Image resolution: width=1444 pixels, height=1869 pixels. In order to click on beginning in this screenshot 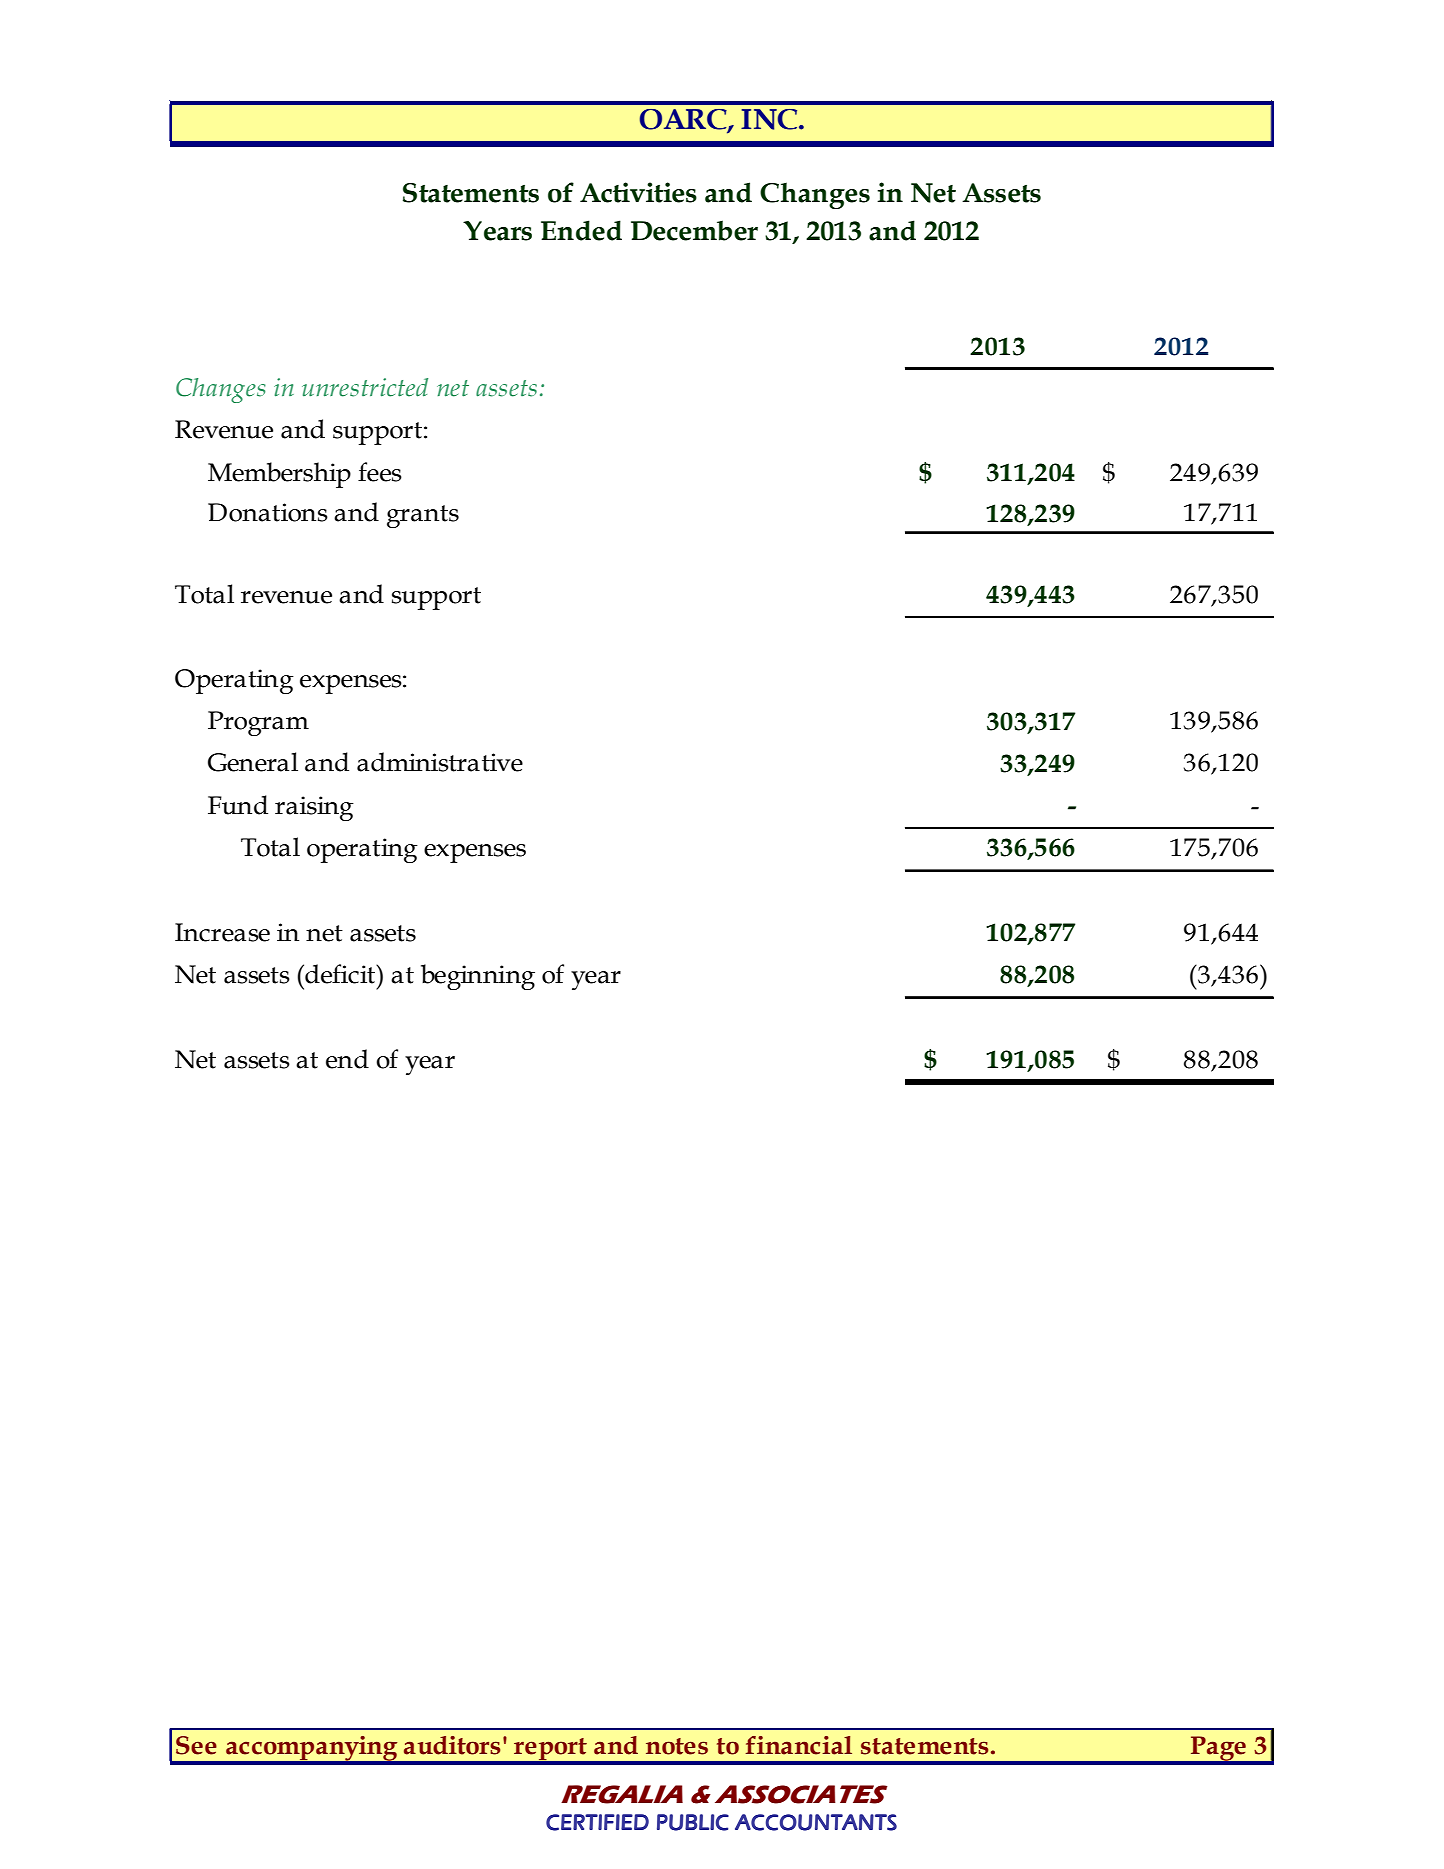, I will do `click(478, 977)`.
